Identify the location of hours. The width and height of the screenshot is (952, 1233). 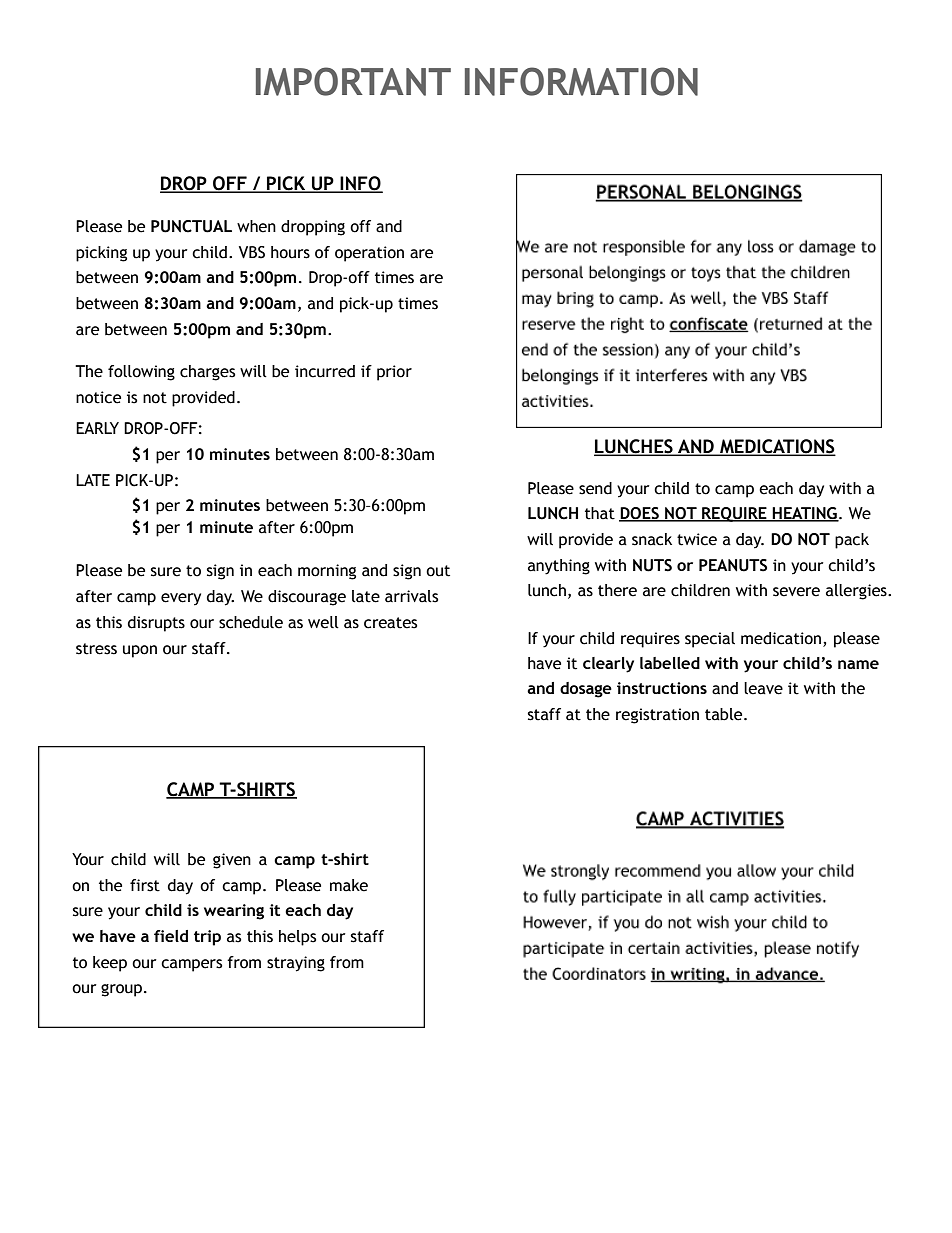
(290, 252).
